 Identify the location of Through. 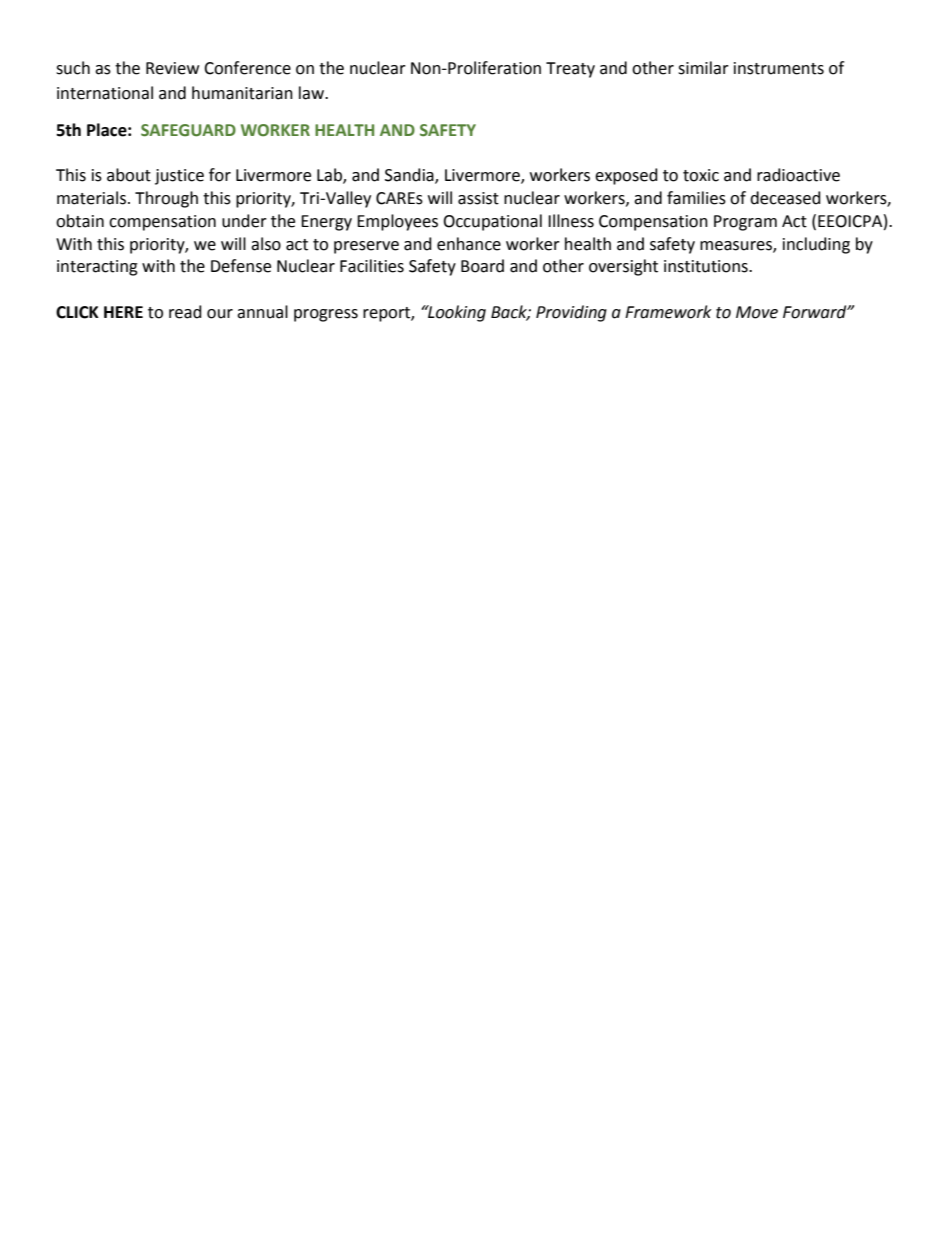
(166, 199).
